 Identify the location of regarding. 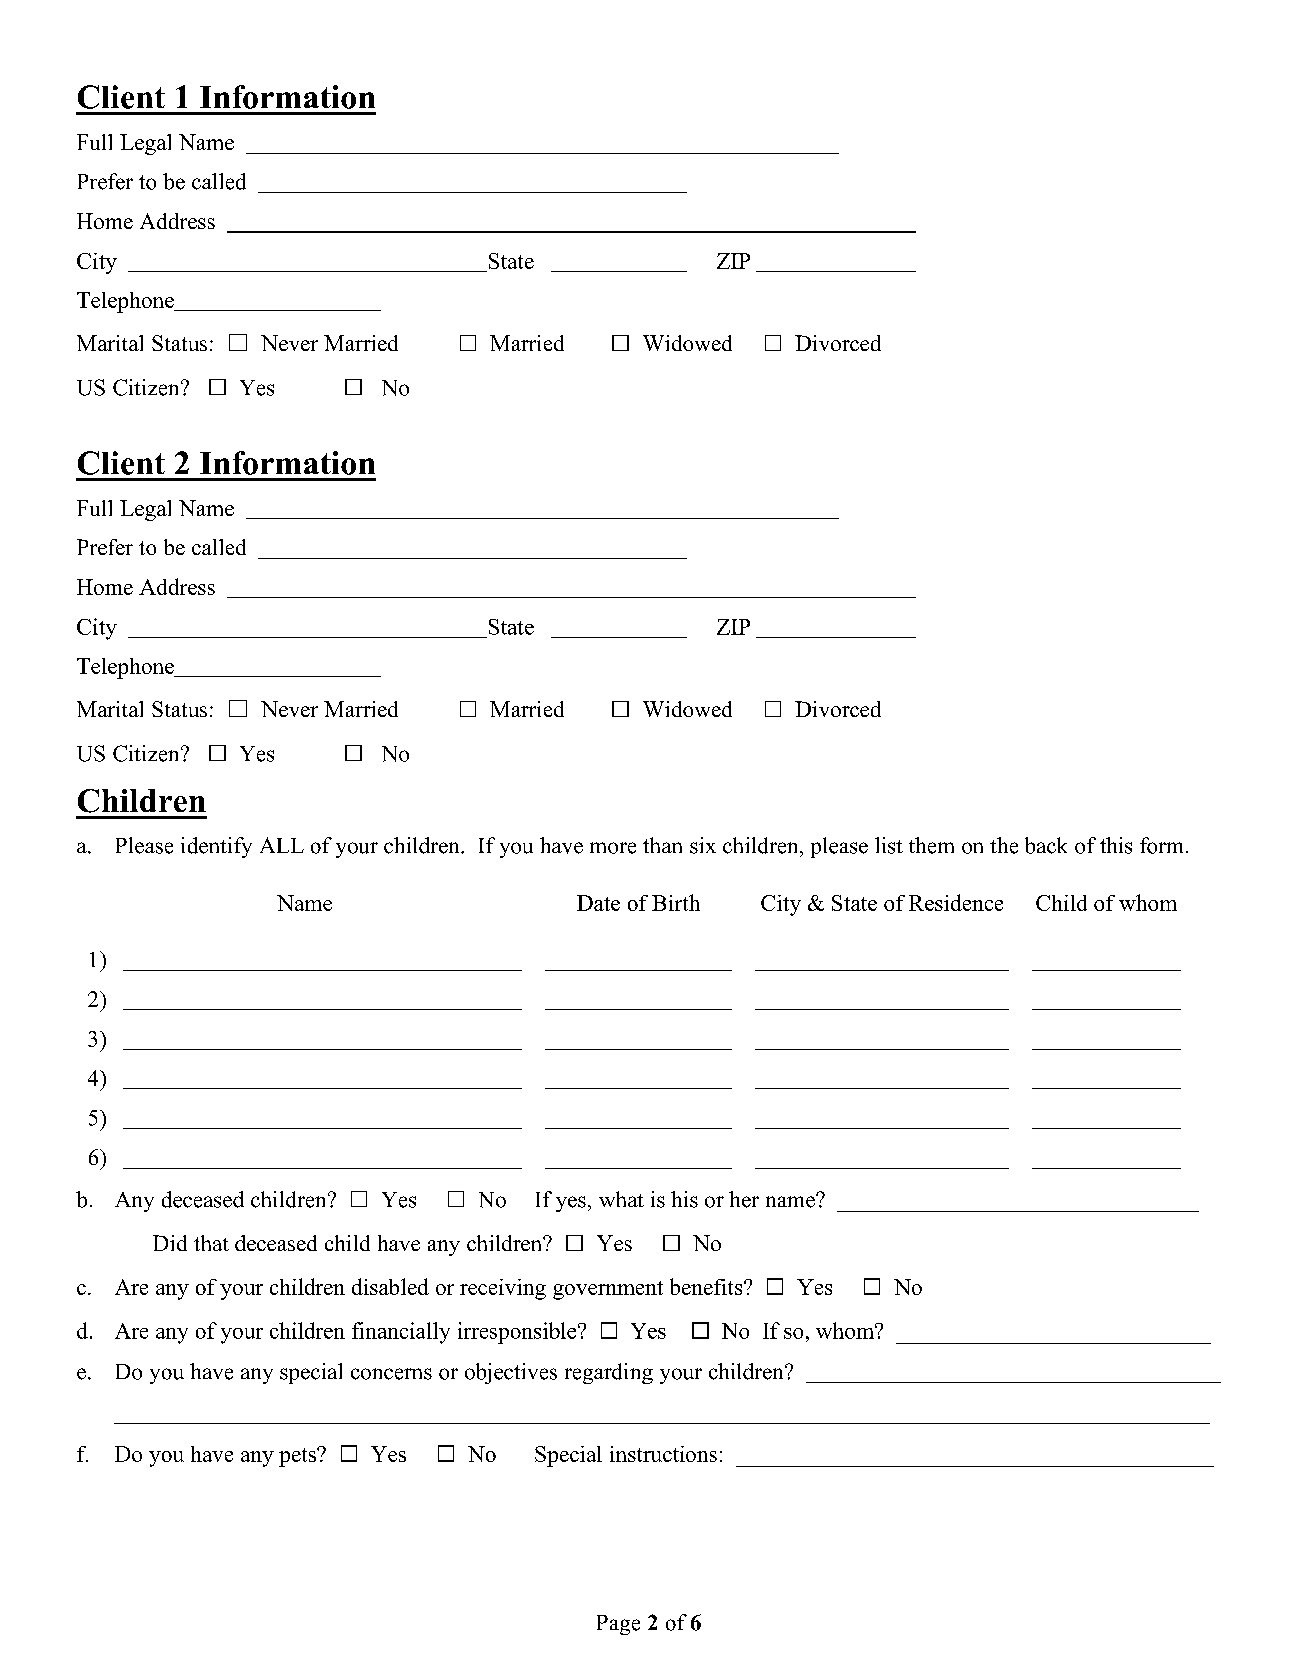
(609, 1373).
